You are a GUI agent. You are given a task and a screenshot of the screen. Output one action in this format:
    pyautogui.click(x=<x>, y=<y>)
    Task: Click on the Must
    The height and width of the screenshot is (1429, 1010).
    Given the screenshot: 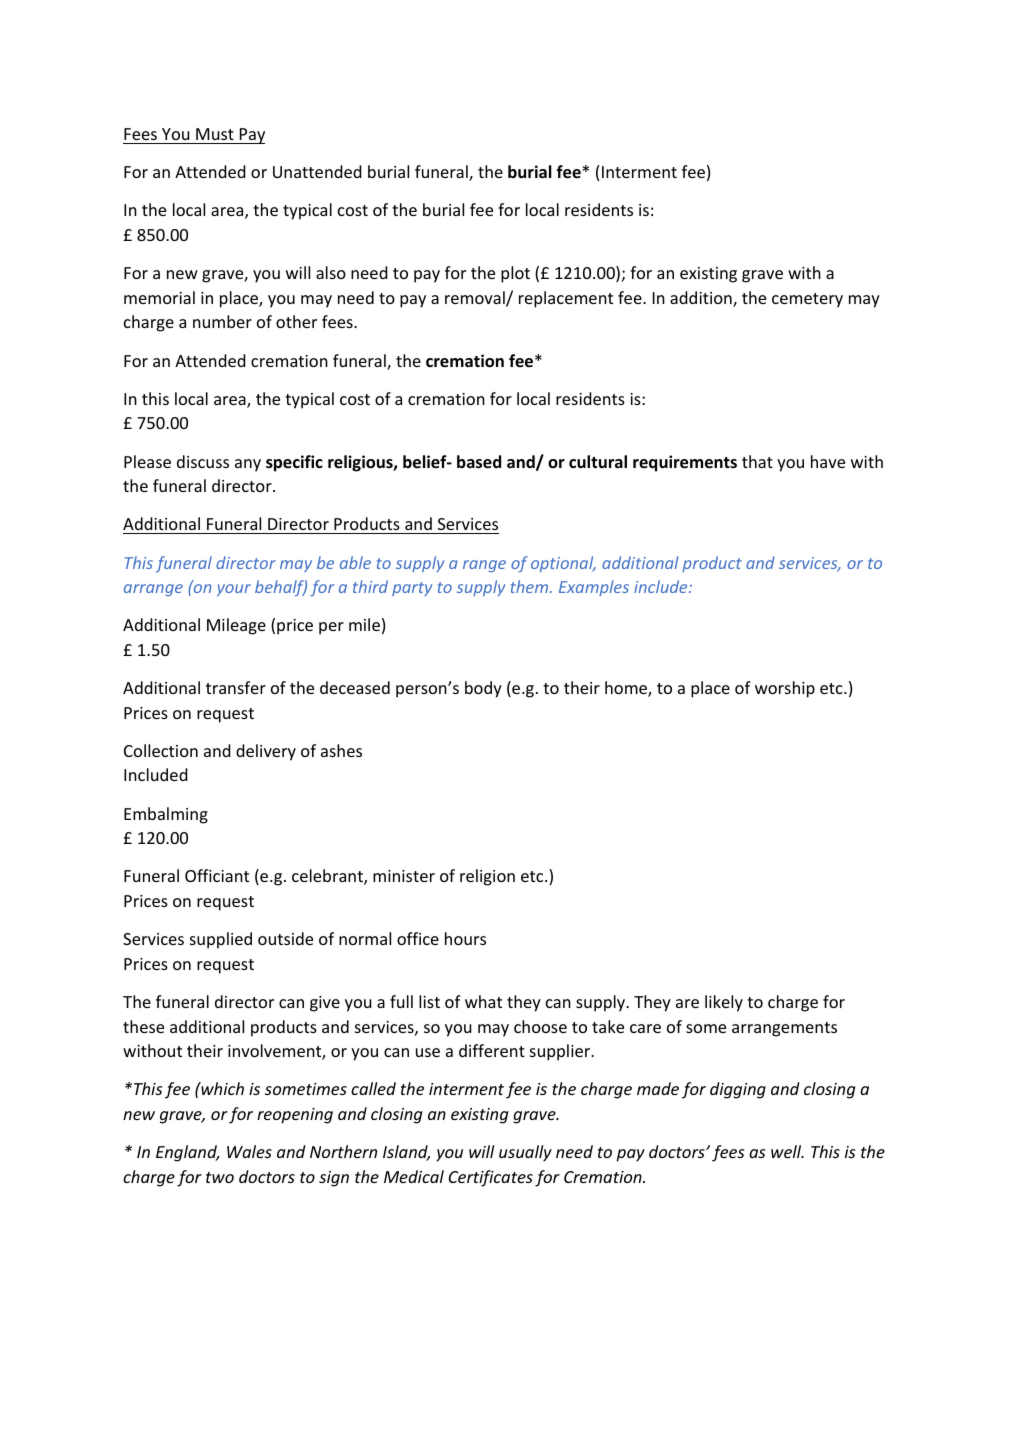 What is the action you would take?
    pyautogui.click(x=215, y=134)
